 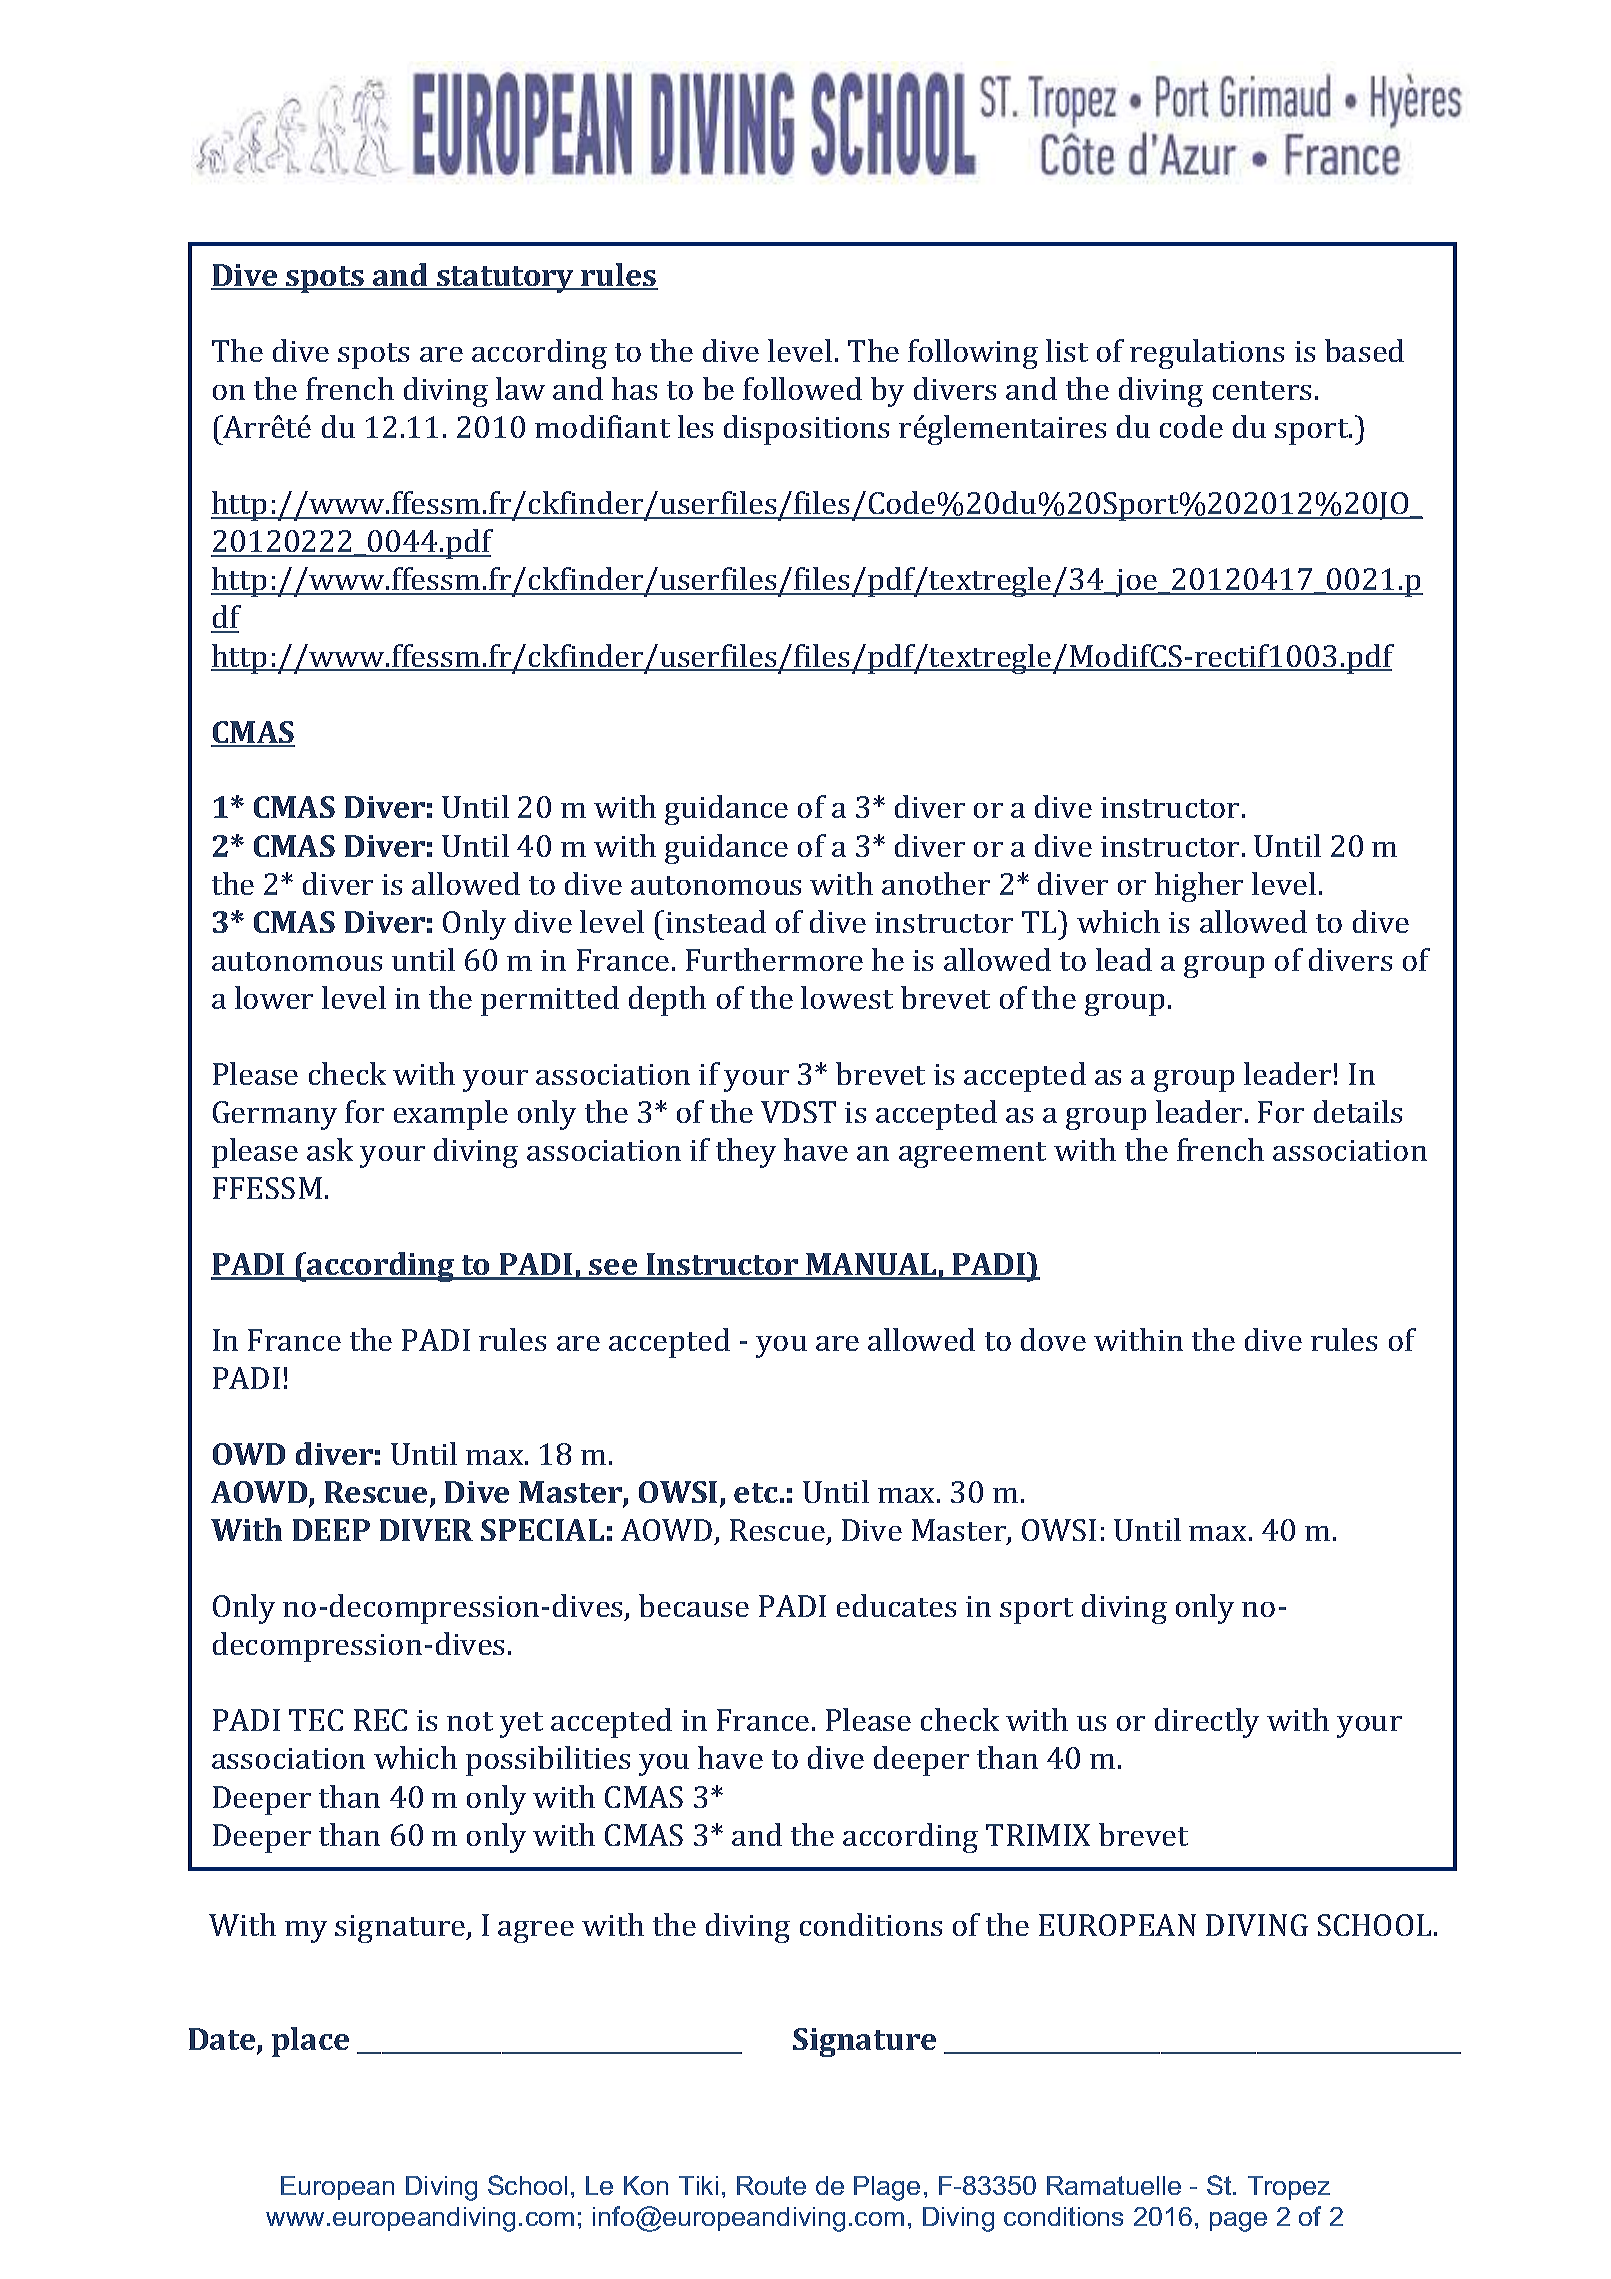 What do you see at coordinates (771, 2185) in the screenshot?
I see `Route` at bounding box center [771, 2185].
